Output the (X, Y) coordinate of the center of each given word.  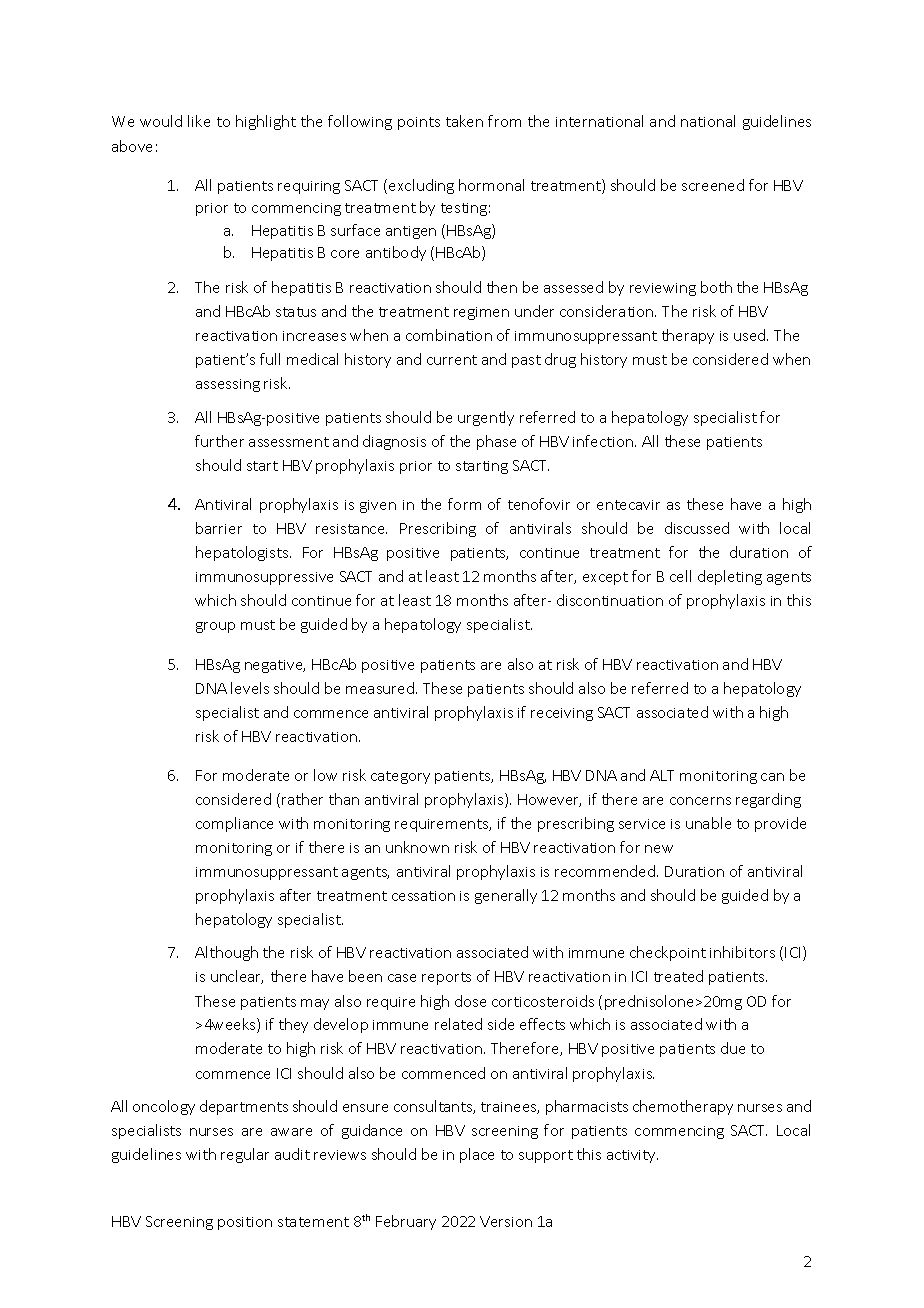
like (199, 121)
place (477, 1155)
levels (250, 688)
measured (380, 688)
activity (632, 1156)
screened (713, 185)
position (245, 1223)
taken (464, 121)
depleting (730, 577)
